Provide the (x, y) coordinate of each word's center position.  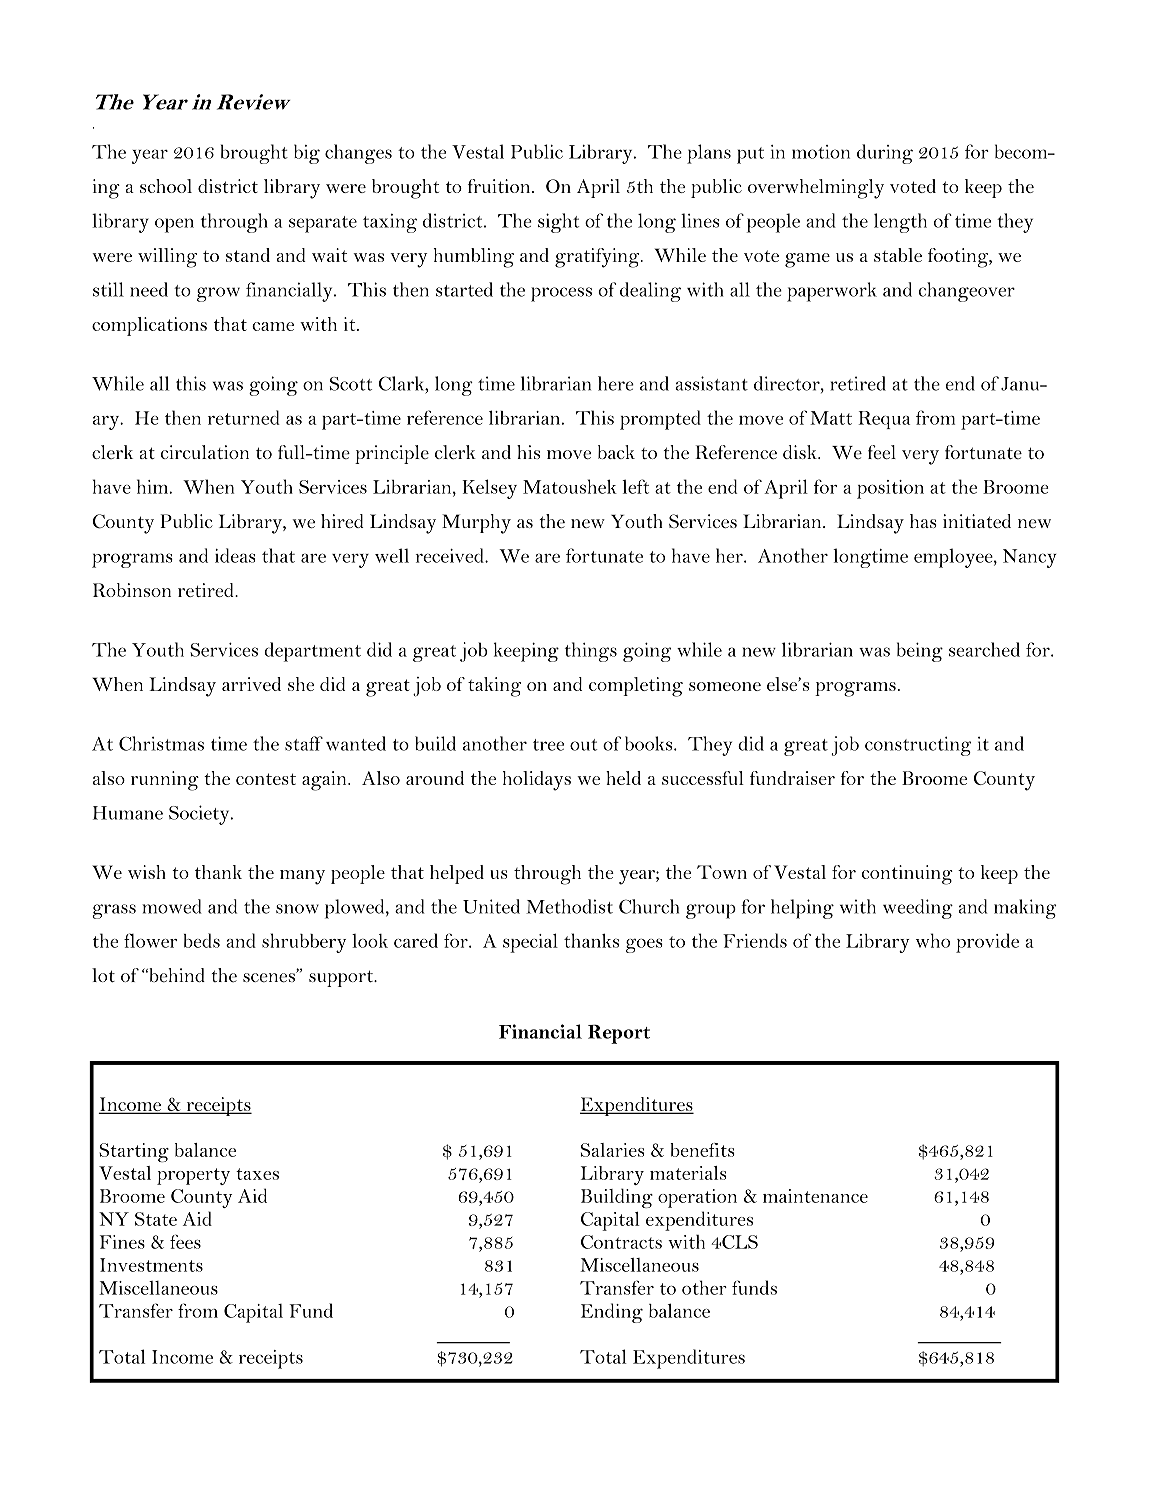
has (923, 521)
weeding (918, 909)
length (900, 223)
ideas (235, 555)
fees (185, 1241)
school (166, 186)
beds (202, 940)
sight (558, 223)
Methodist (569, 906)
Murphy (476, 524)
